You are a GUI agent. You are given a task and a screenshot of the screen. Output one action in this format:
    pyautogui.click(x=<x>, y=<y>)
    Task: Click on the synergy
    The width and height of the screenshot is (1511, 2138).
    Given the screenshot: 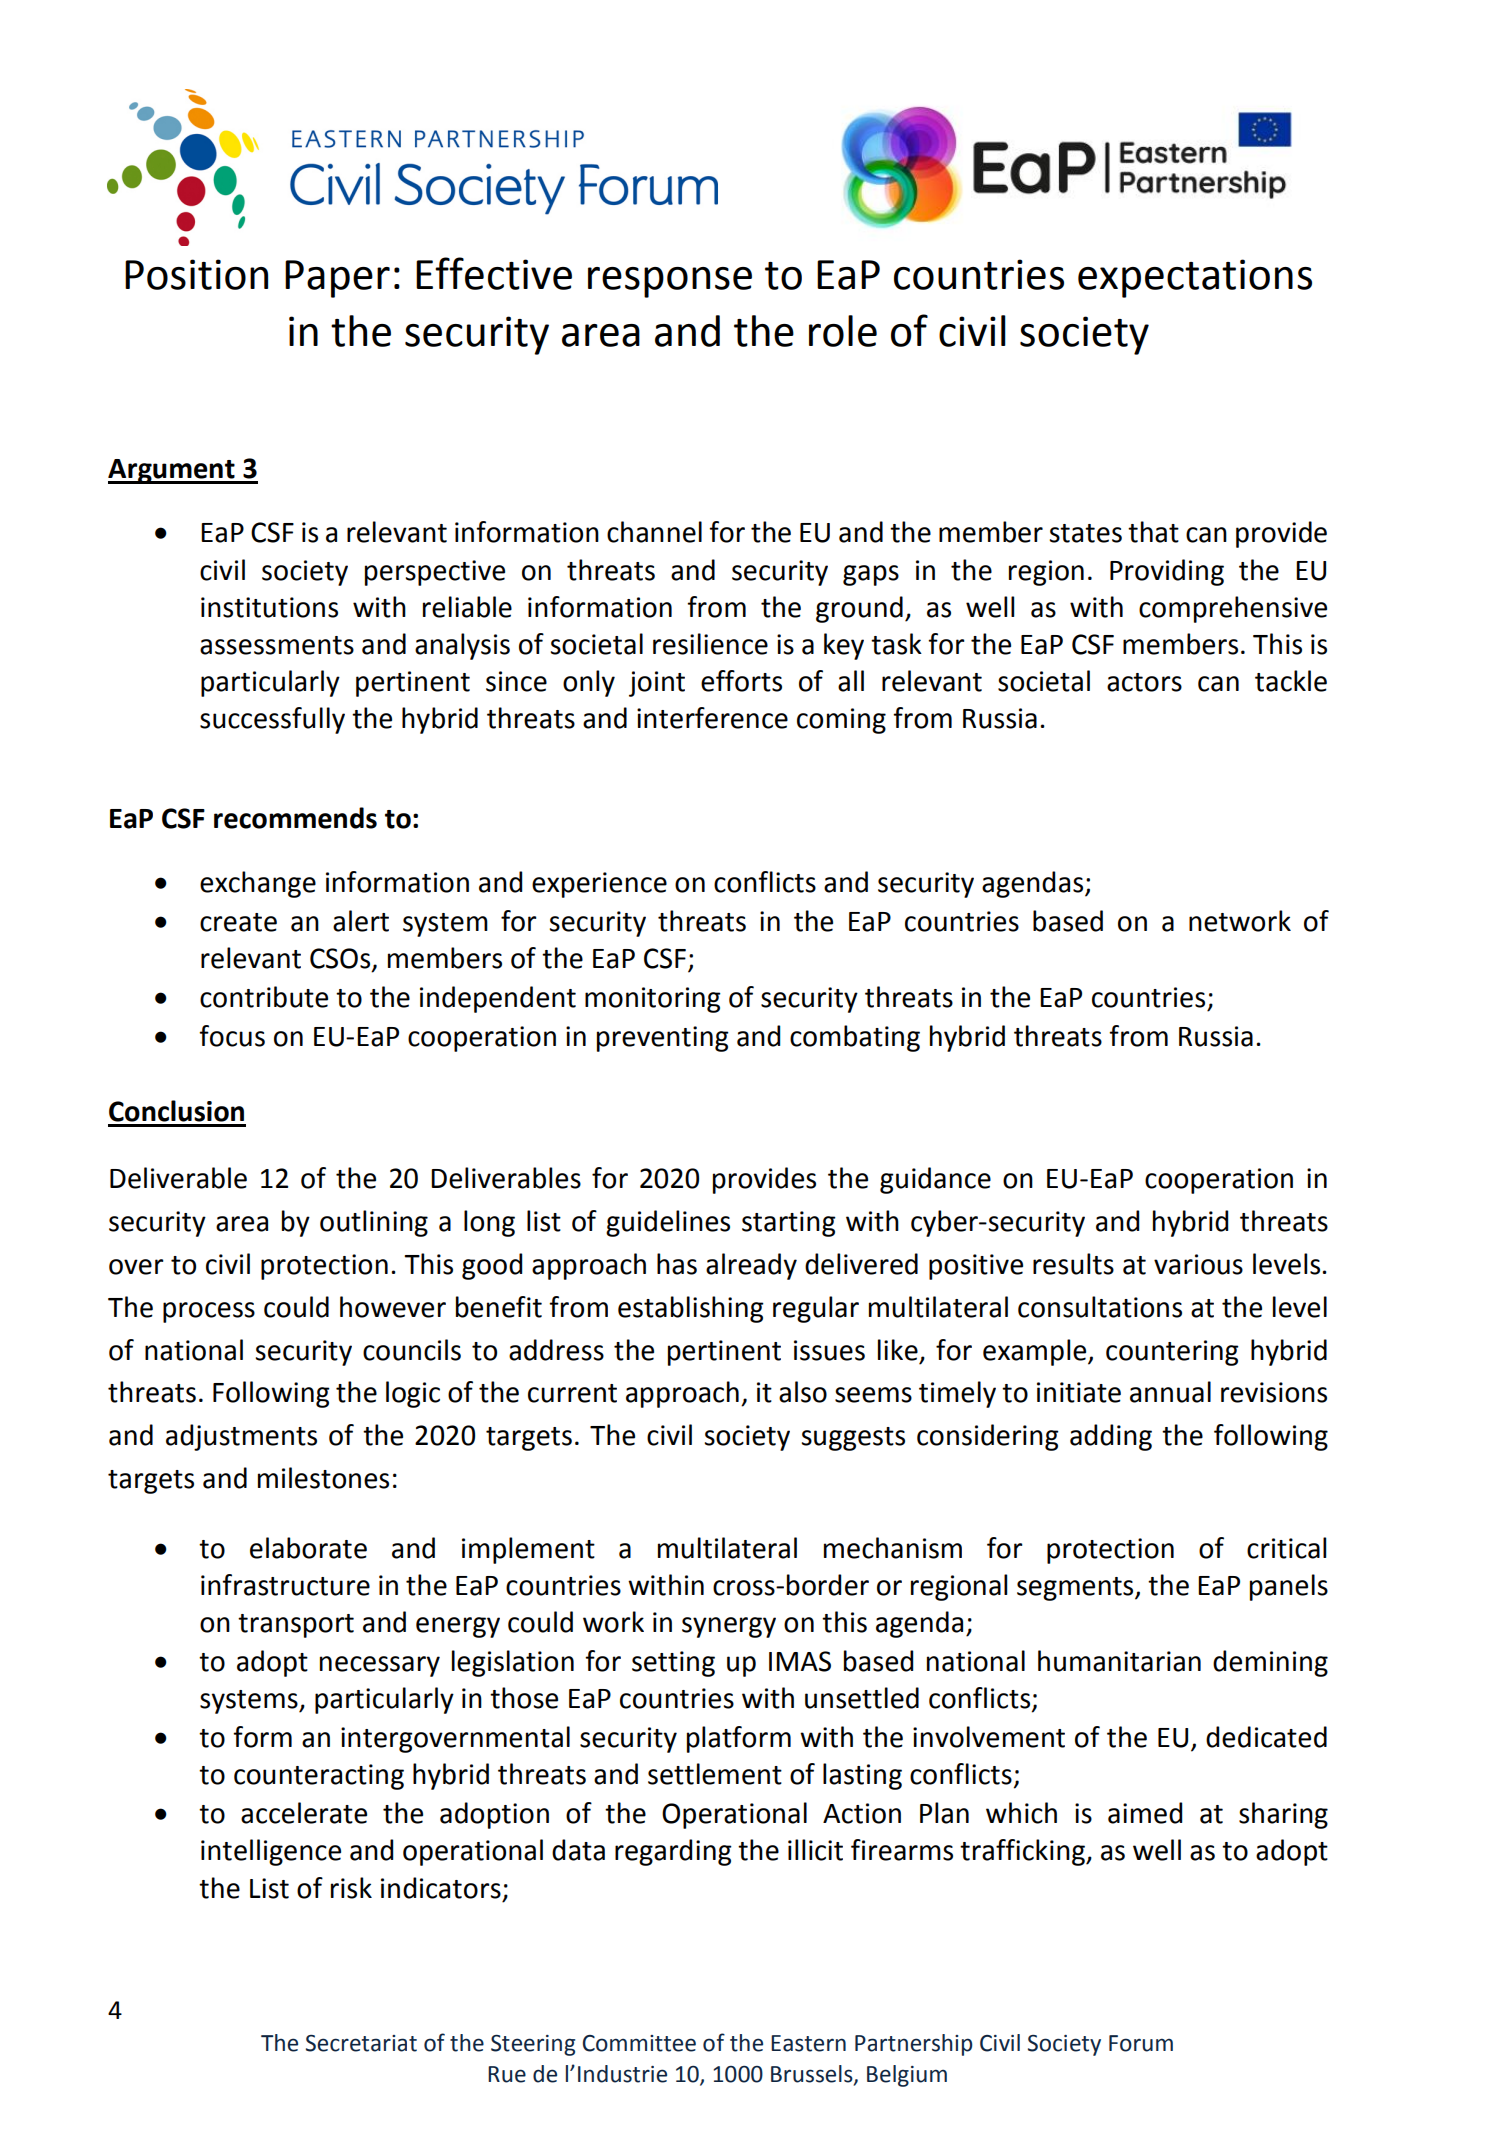 What is the action you would take?
    pyautogui.click(x=729, y=1627)
